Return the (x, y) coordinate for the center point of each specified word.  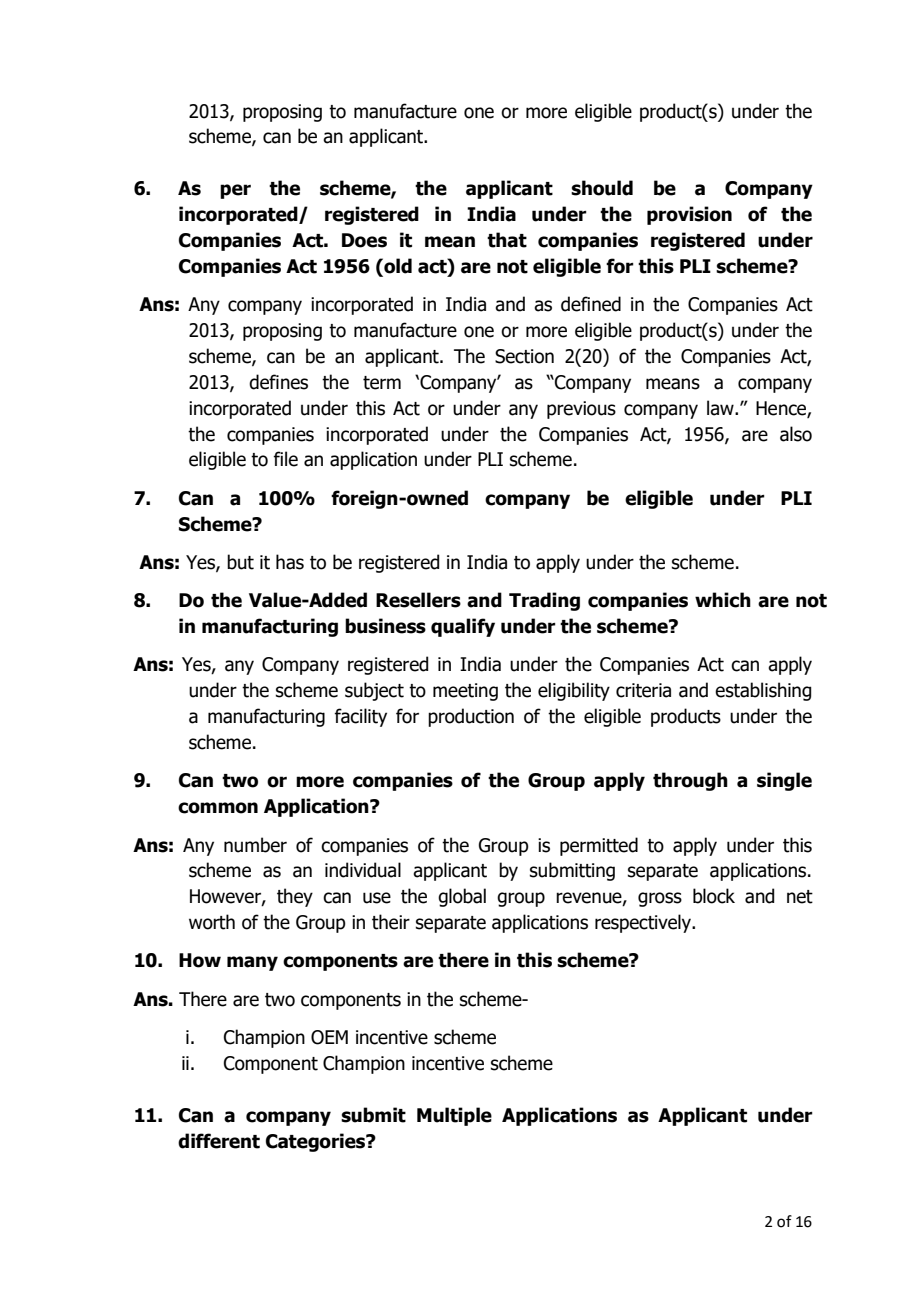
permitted (599, 846)
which (723, 600)
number (255, 845)
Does (364, 240)
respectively (644, 923)
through (690, 781)
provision (689, 215)
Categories (317, 1142)
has (290, 562)
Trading (544, 601)
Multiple (454, 1116)
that (507, 240)
